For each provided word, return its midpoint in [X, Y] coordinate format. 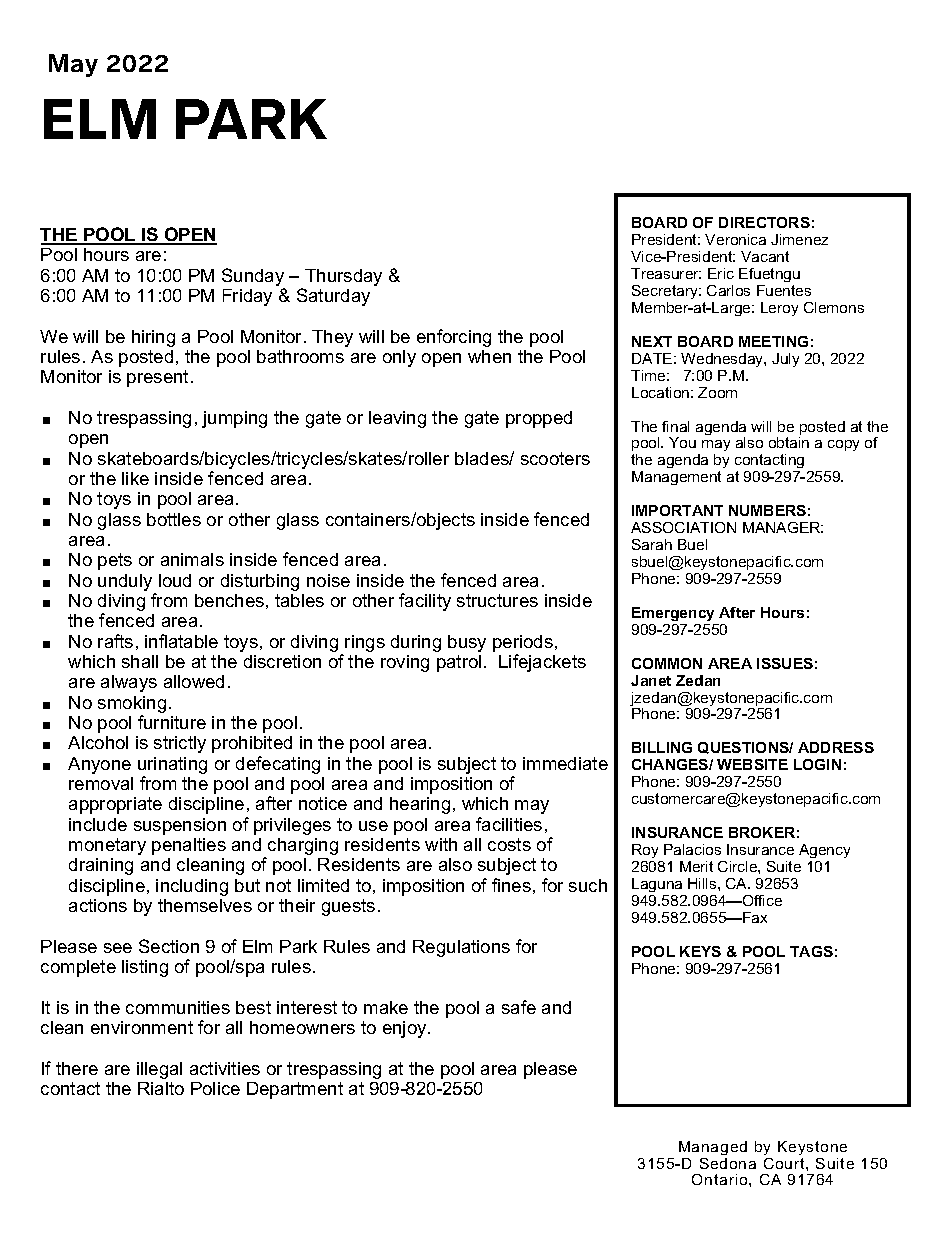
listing [145, 968]
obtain [789, 442]
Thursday [343, 277]
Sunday [253, 277]
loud [175, 580]
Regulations [461, 948]
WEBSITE [752, 764]
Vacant [765, 256]
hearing [420, 805]
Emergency [673, 614]
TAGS [811, 951]
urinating [172, 765]
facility [425, 602]
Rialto [161, 1088]
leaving [397, 419]
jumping [234, 419]
